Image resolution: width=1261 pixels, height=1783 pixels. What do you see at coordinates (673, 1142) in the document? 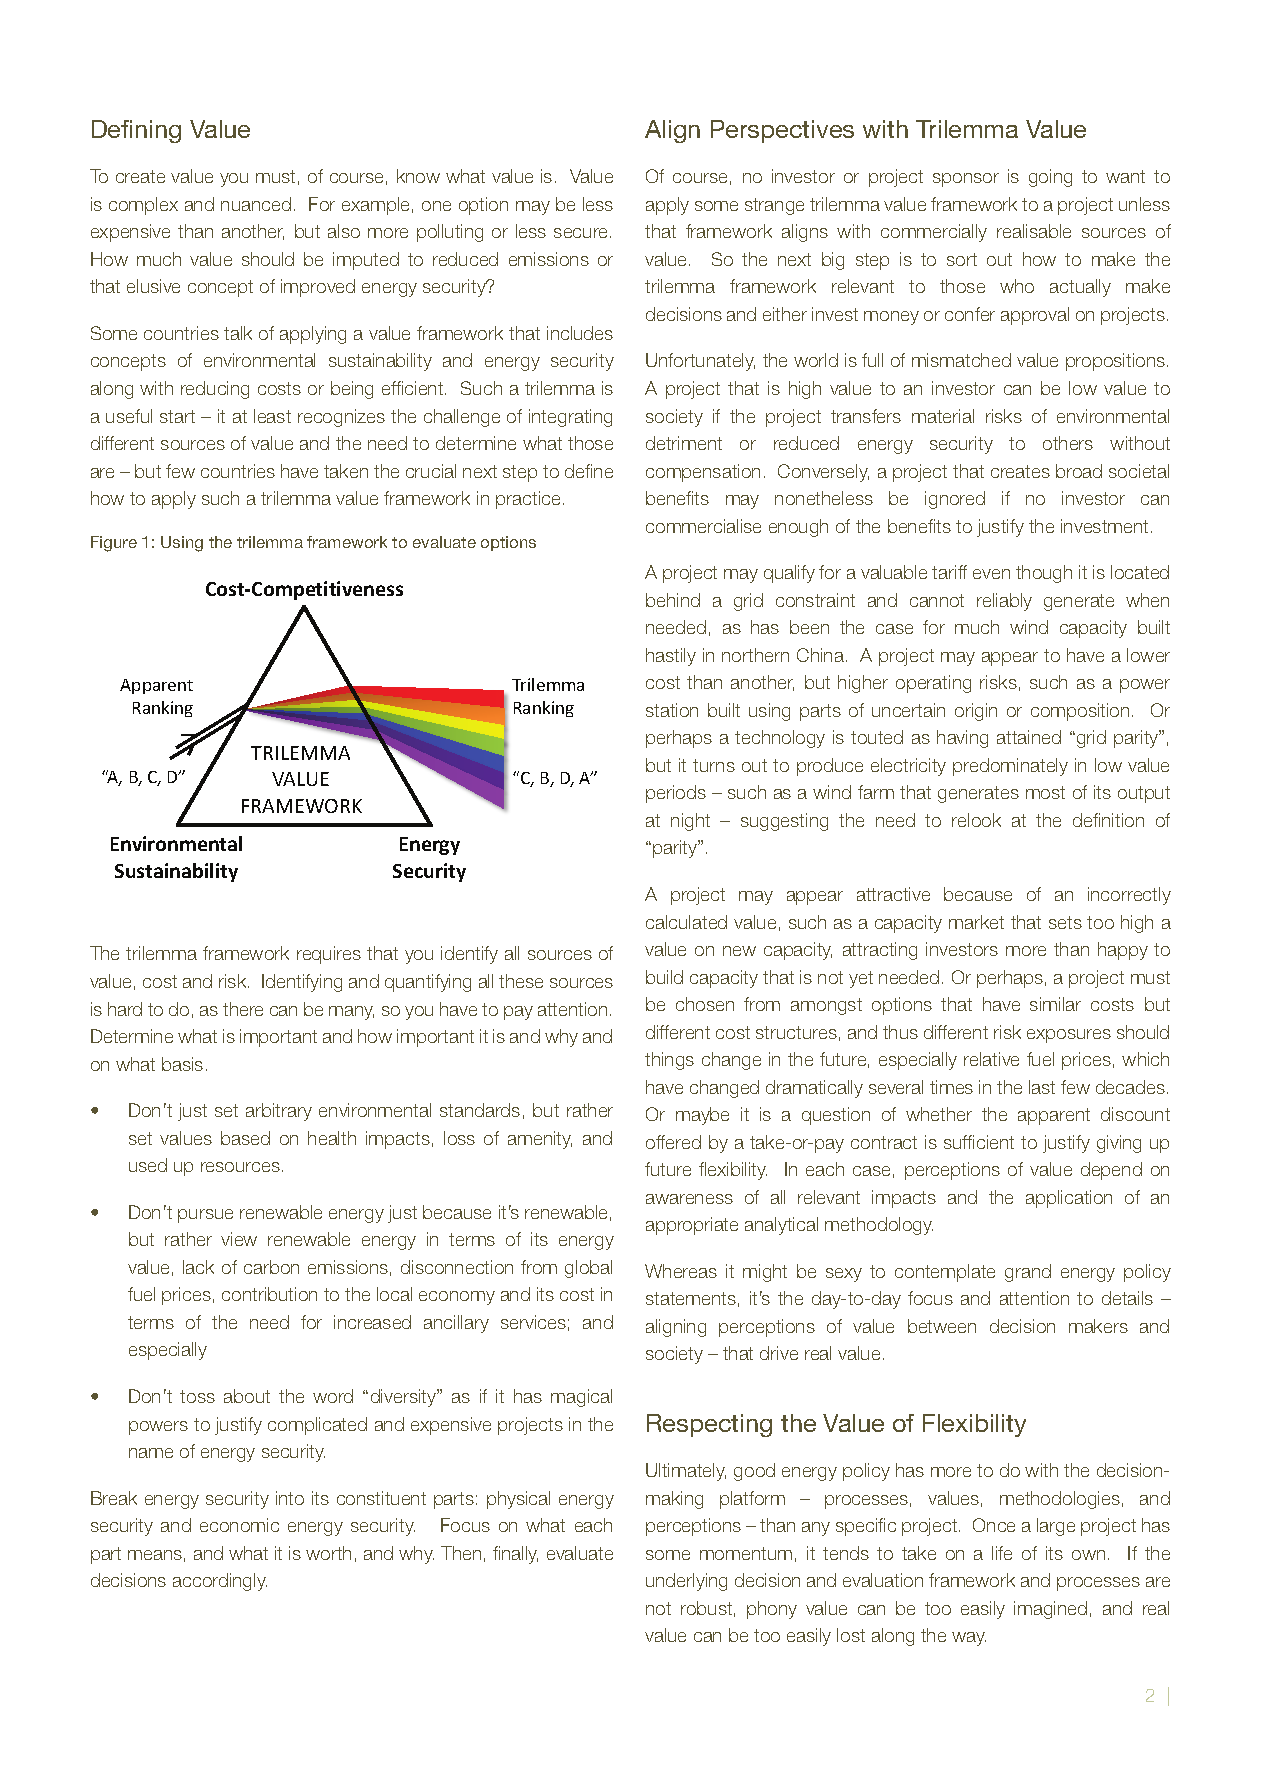
I see `offered` at bounding box center [673, 1142].
